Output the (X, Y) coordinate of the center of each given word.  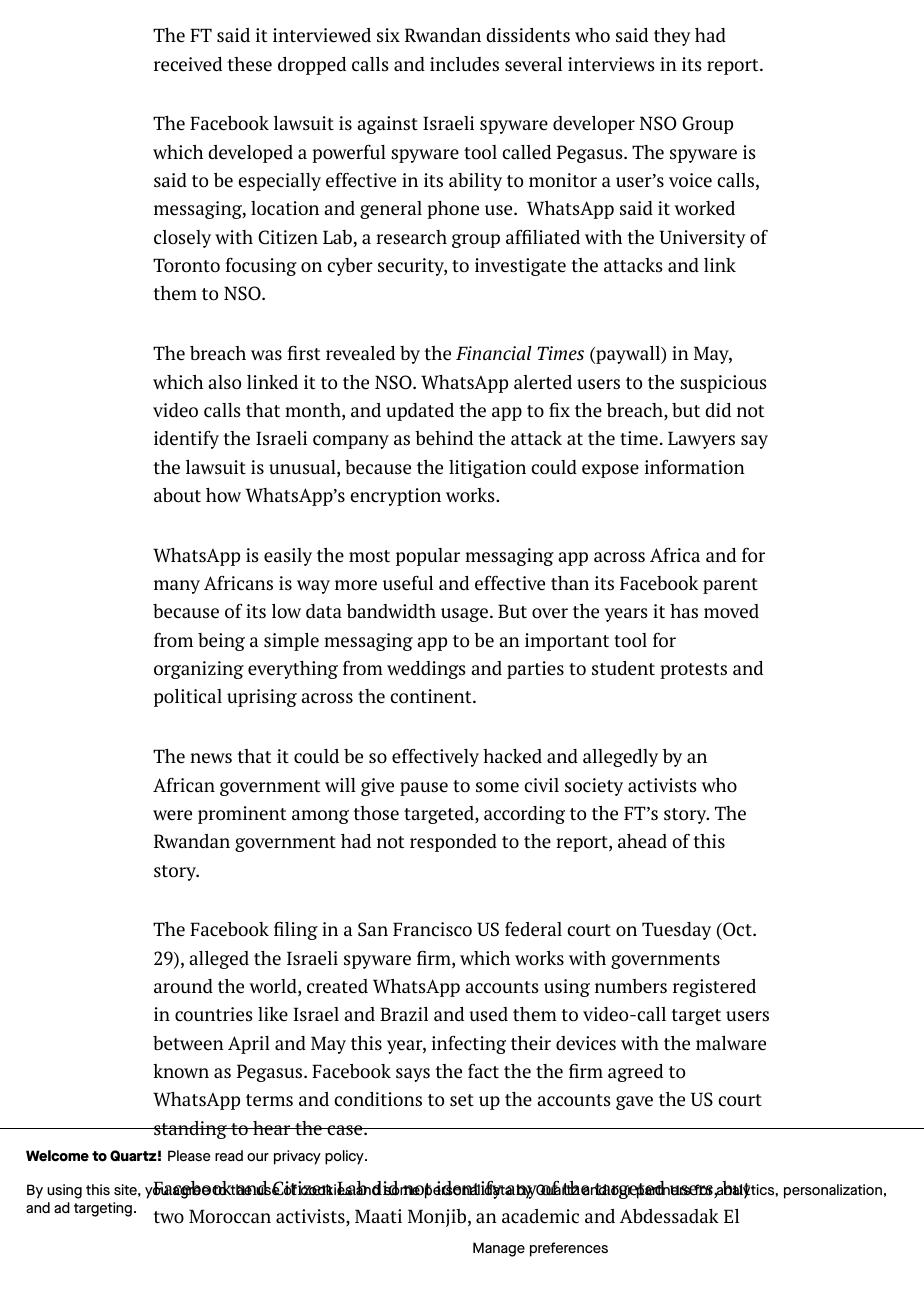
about (177, 495)
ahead (642, 841)
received (188, 64)
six (388, 35)
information (695, 467)
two (168, 1217)
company (351, 442)
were (172, 815)
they (672, 37)
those (376, 813)
